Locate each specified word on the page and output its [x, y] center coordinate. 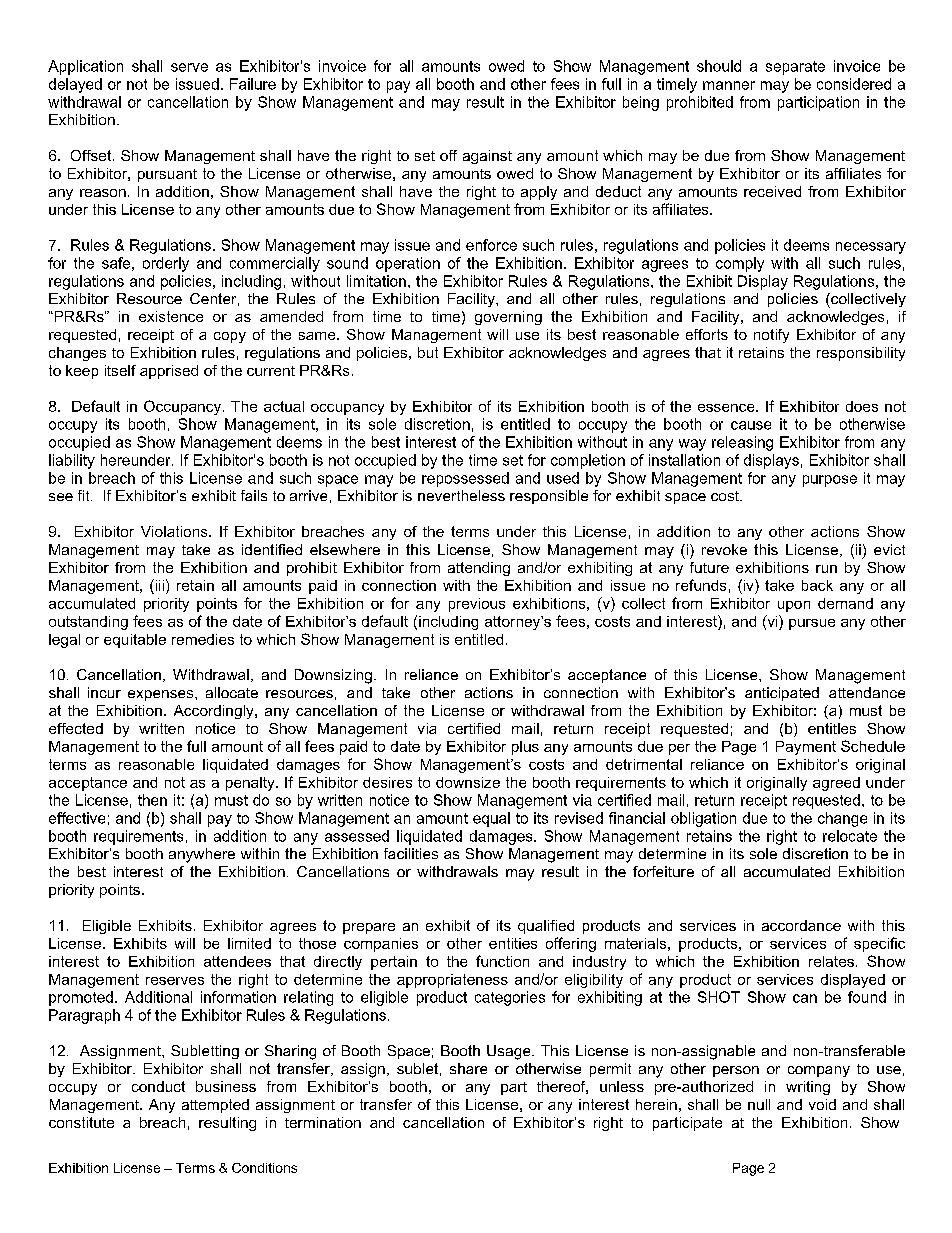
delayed [75, 85]
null [759, 1104]
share [468, 1068]
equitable [135, 641]
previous [477, 605]
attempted [215, 1106]
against [487, 157]
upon [794, 606]
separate [795, 68]
